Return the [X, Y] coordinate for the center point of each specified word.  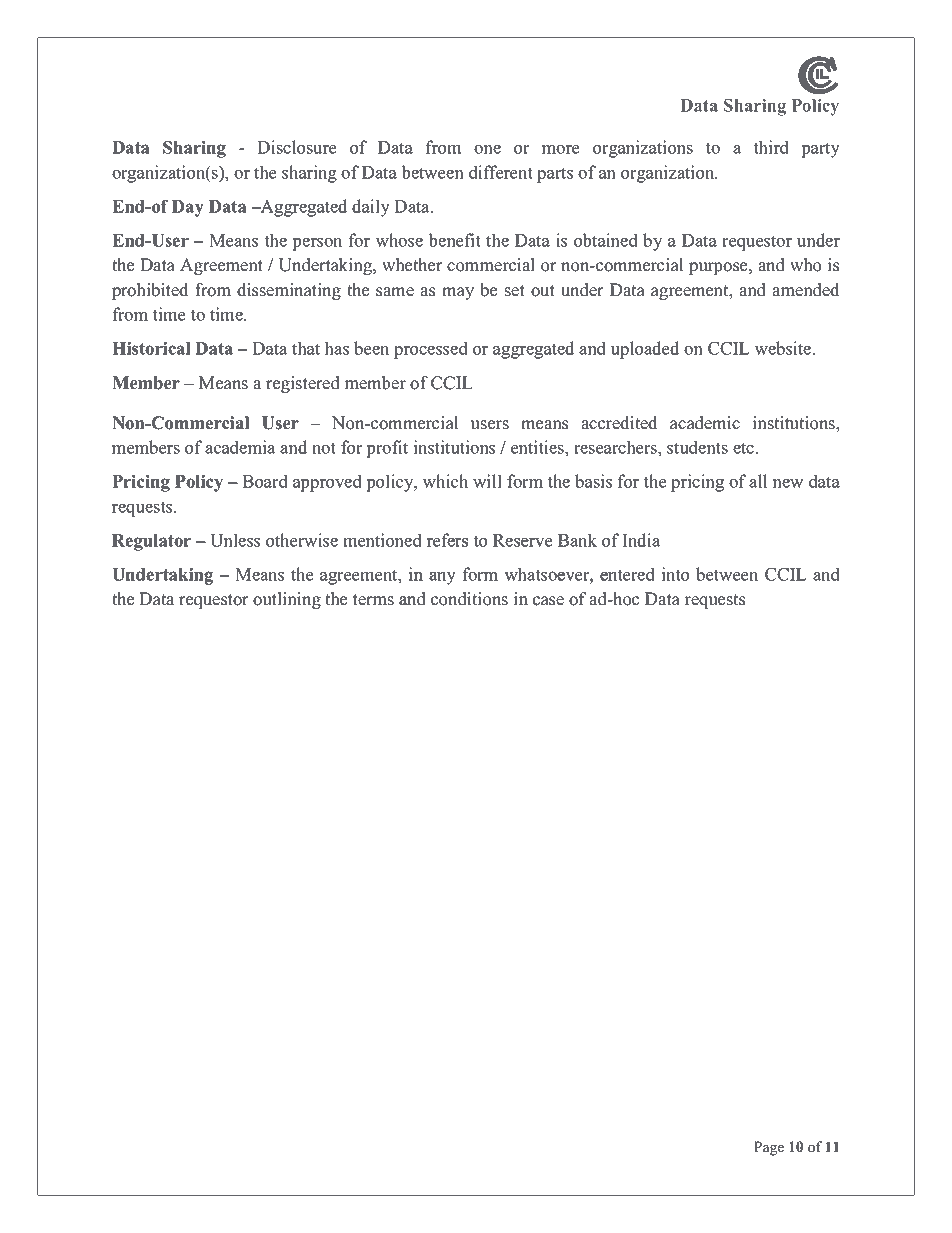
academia [240, 447]
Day [188, 208]
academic [705, 423]
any [442, 578]
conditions [469, 599]
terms [373, 600]
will [487, 481]
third [771, 147]
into [675, 574]
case [548, 601]
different [501, 172]
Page [769, 1148]
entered [627, 574]
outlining [287, 600]
